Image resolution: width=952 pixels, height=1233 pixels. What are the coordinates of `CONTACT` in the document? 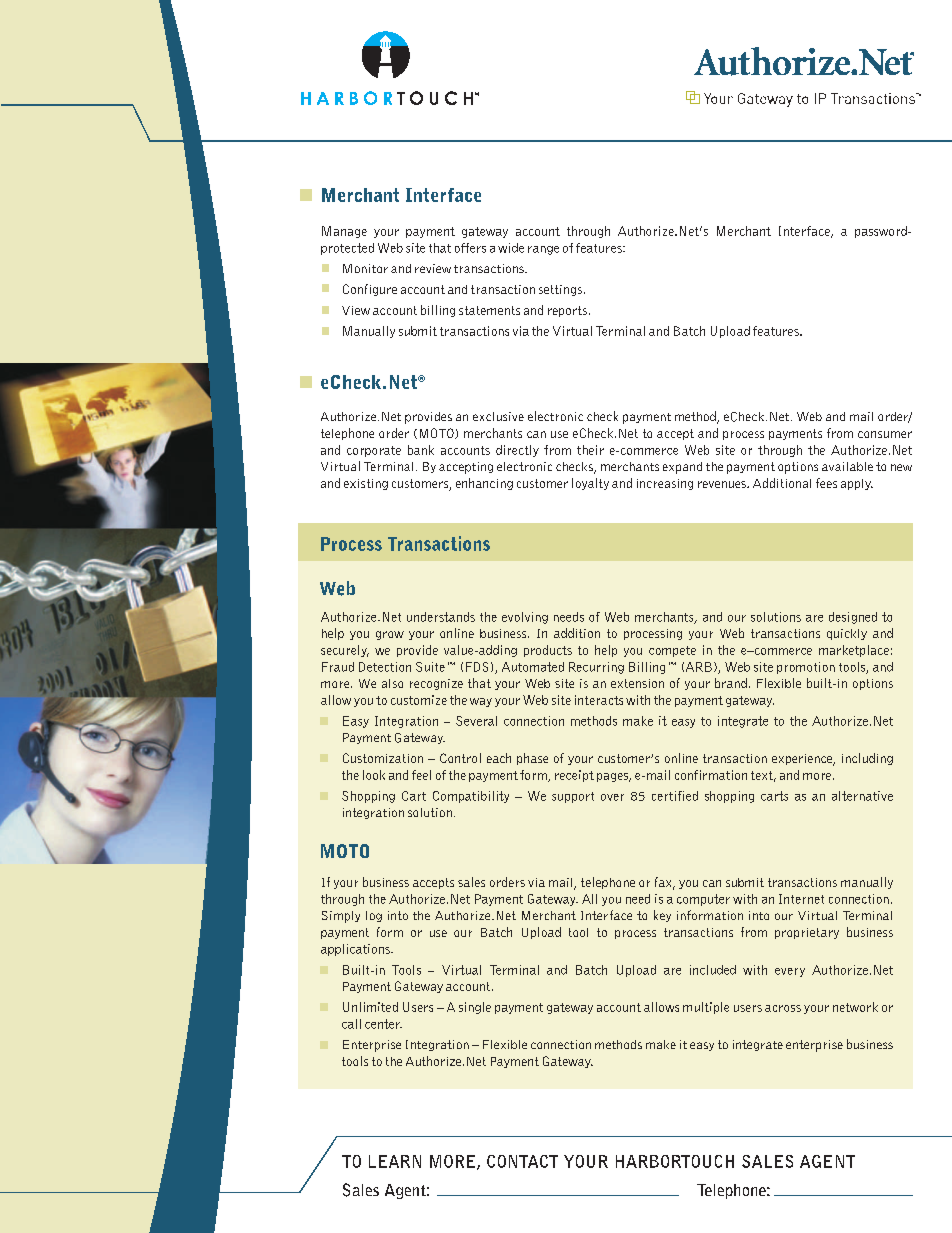 It's located at (522, 1161).
